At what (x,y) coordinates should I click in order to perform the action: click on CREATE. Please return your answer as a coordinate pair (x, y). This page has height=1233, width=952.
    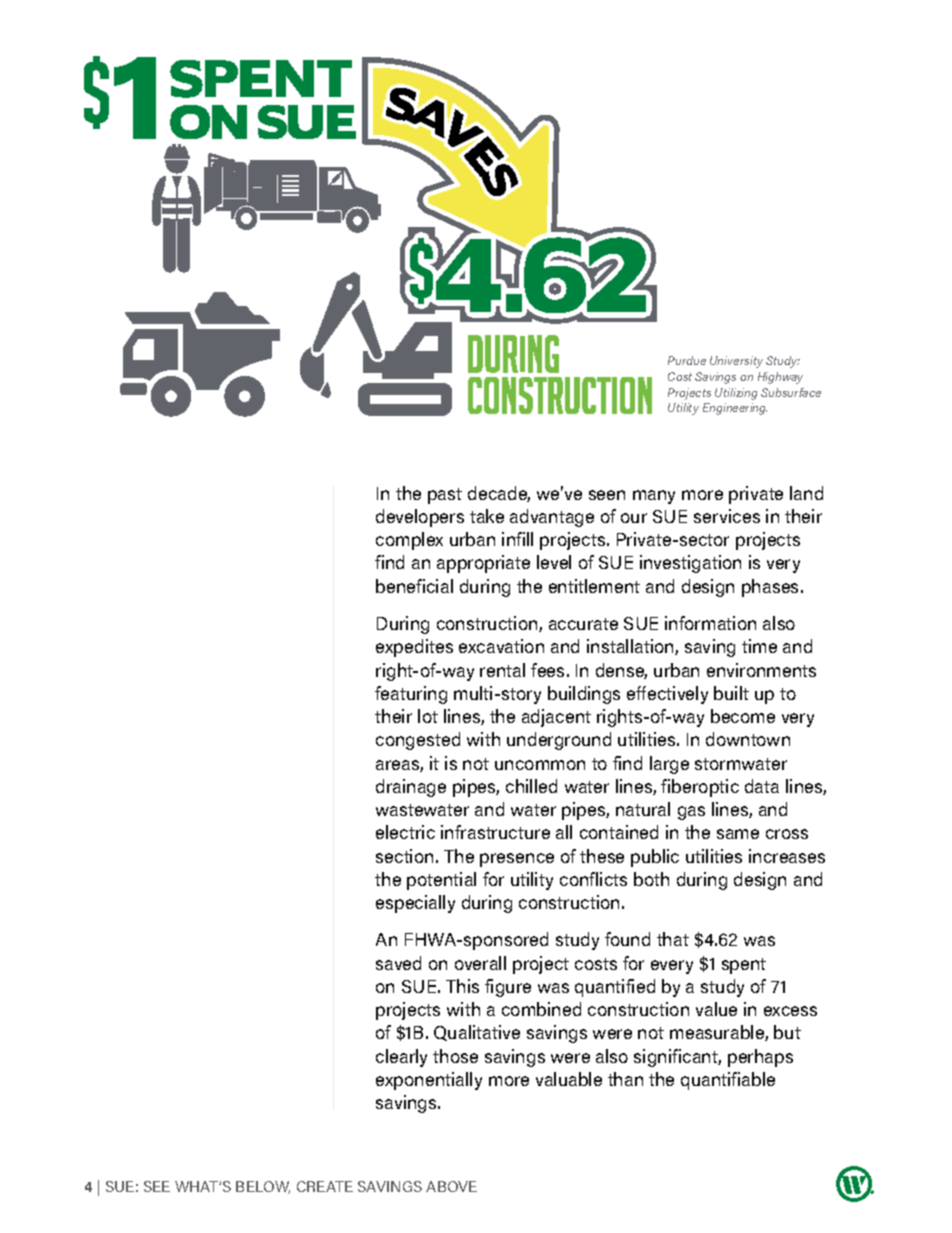
    Looking at the image, I should click on (325, 1186).
